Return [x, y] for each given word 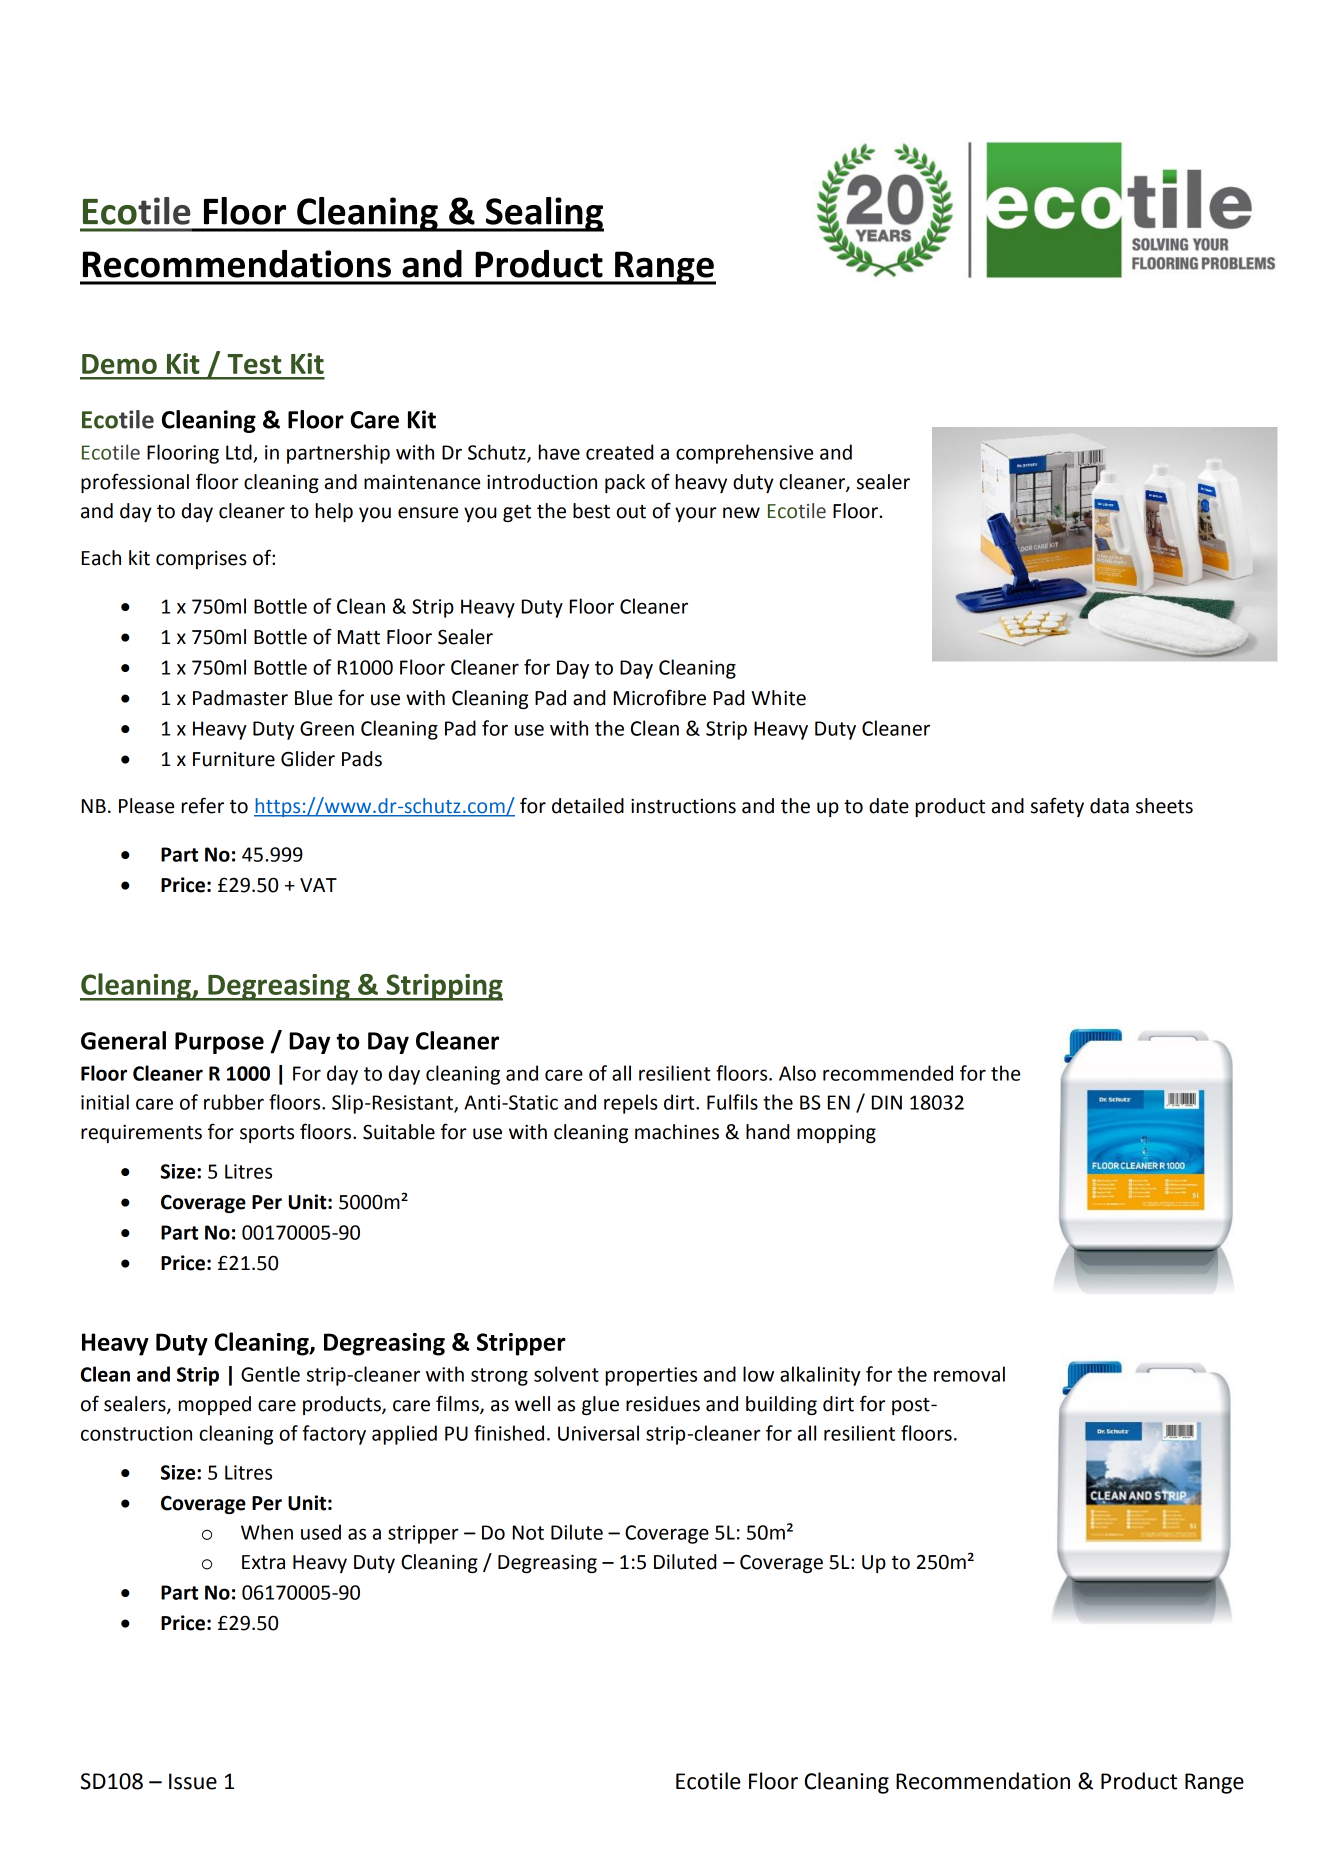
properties [651, 1376]
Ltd [239, 452]
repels [631, 1104]
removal [969, 1374]
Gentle [270, 1374]
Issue [193, 1781]
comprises [201, 560]
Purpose [219, 1043]
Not [528, 1532]
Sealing [544, 214]
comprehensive [744, 454]
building [781, 1405]
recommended [888, 1073]
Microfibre [660, 697]
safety [1057, 807]
